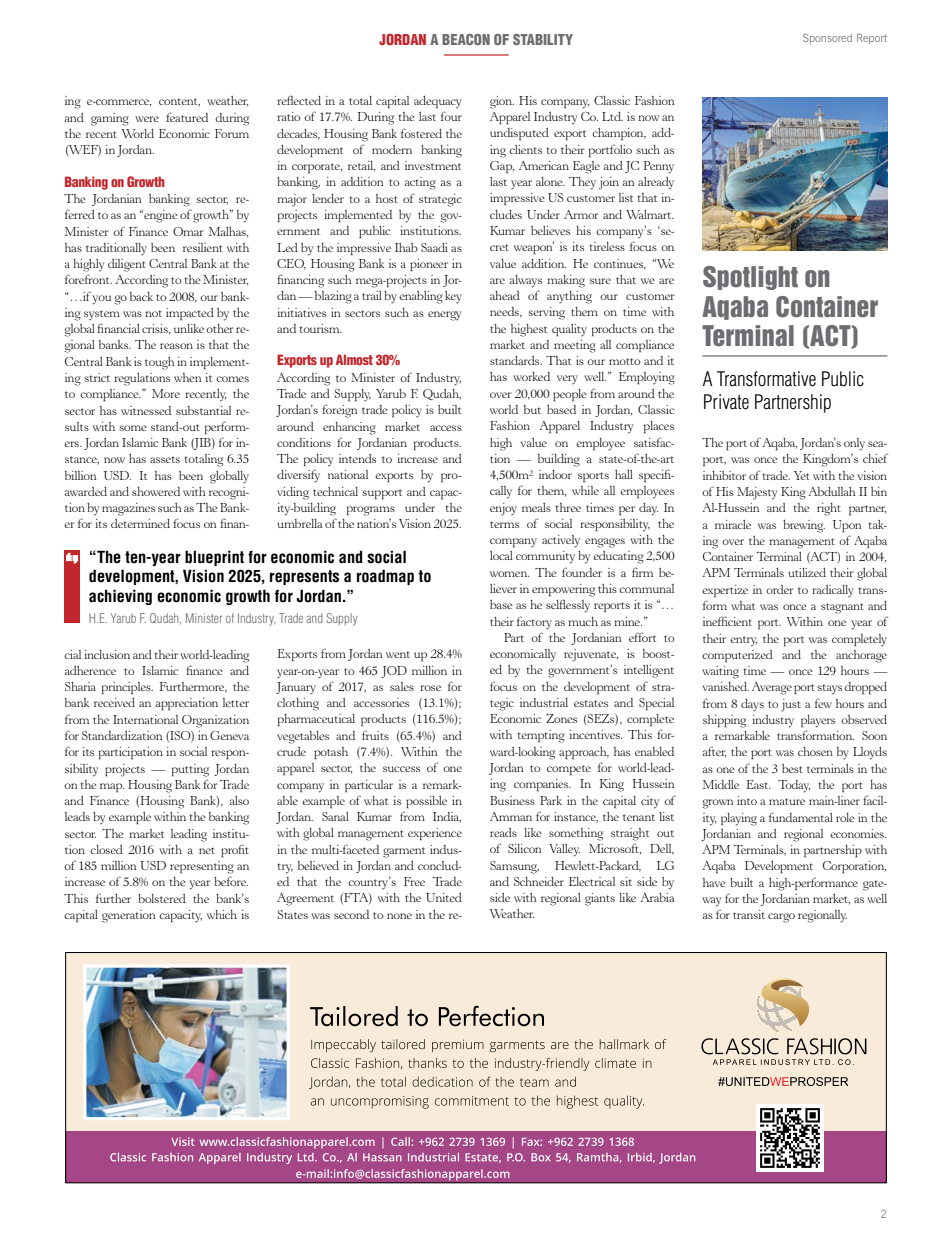  What do you see at coordinates (802, 475) in the document?
I see `Yet` at bounding box center [802, 475].
